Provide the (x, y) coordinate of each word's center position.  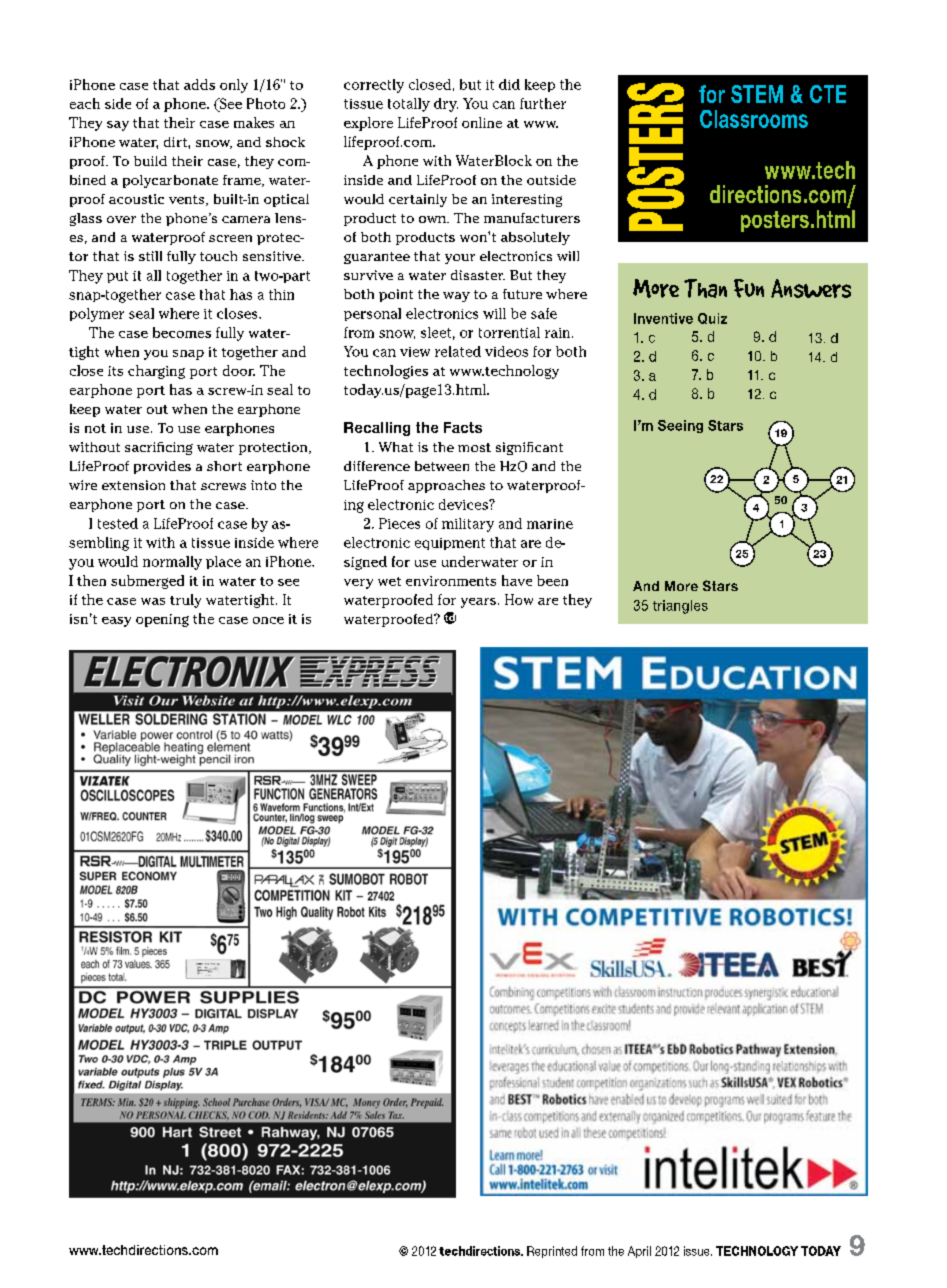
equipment (450, 544)
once (268, 620)
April (639, 1252)
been (552, 580)
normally (172, 563)
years (478, 603)
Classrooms (754, 119)
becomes (182, 332)
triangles (680, 607)
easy (116, 622)
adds (199, 84)
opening (162, 620)
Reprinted (552, 1252)
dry (446, 105)
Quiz (712, 318)
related (458, 351)
